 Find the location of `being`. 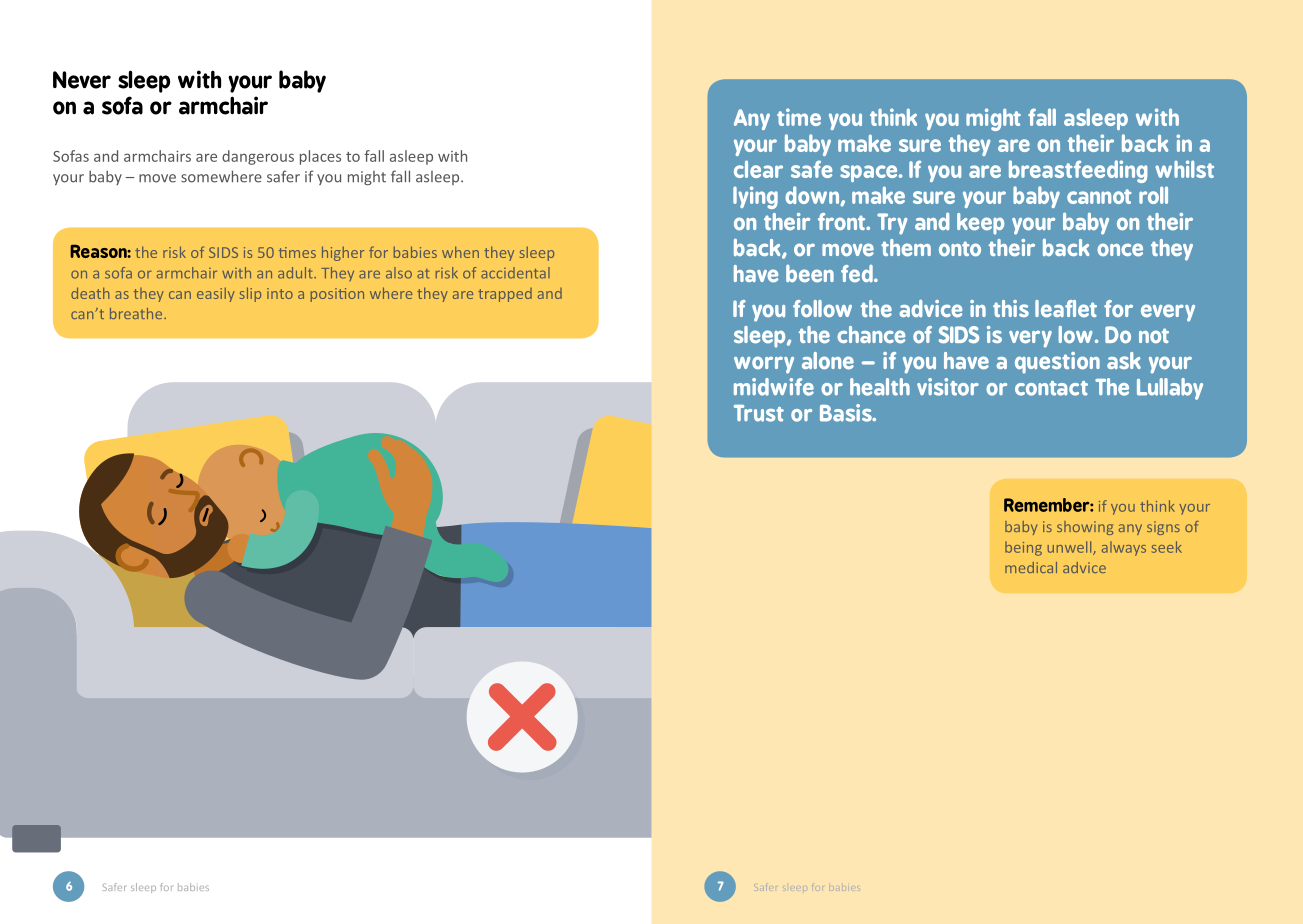

being is located at coordinates (1023, 548).
